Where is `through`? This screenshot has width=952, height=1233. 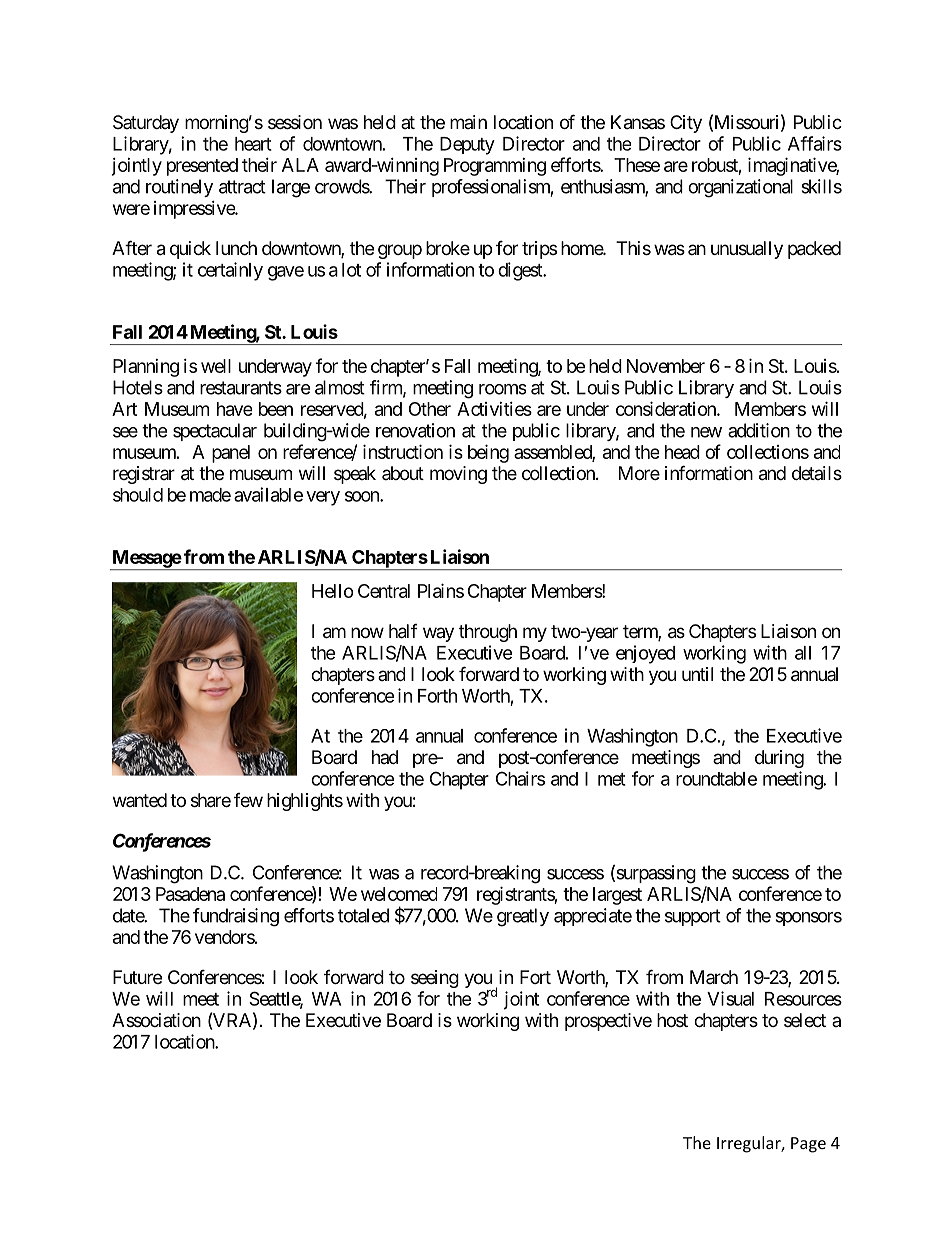 through is located at coordinates (488, 633).
